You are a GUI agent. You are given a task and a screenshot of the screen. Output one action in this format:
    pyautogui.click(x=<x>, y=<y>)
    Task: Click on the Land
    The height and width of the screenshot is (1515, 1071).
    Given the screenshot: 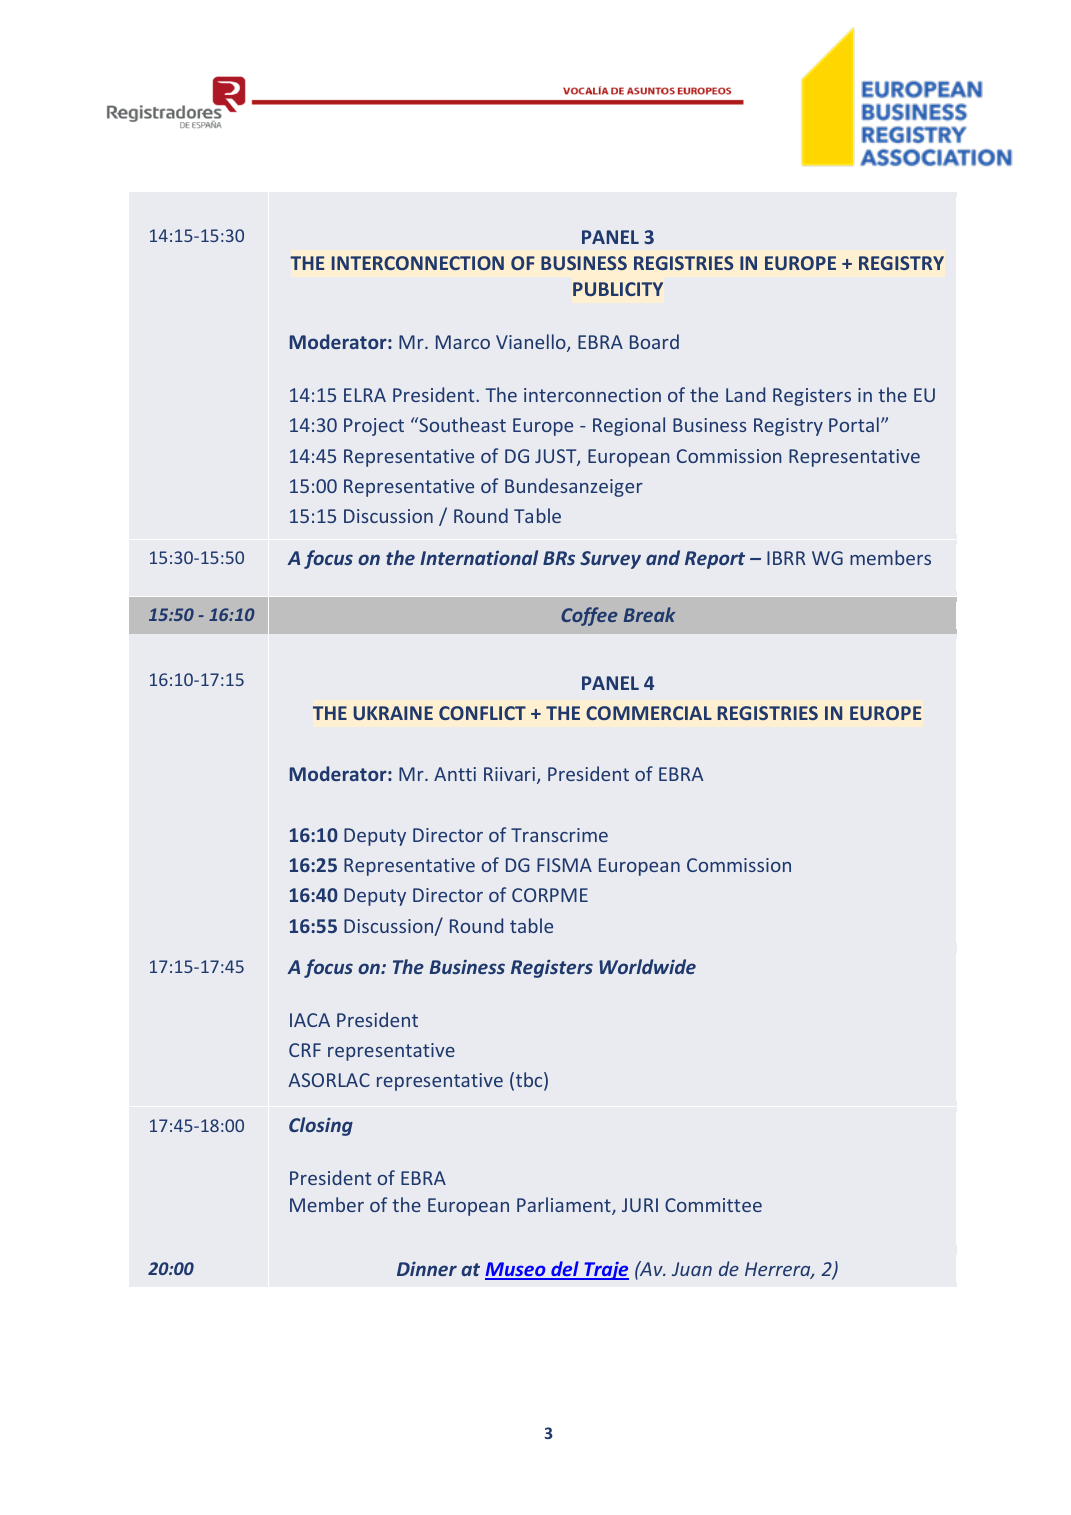 What is the action you would take?
    pyautogui.click(x=745, y=394)
